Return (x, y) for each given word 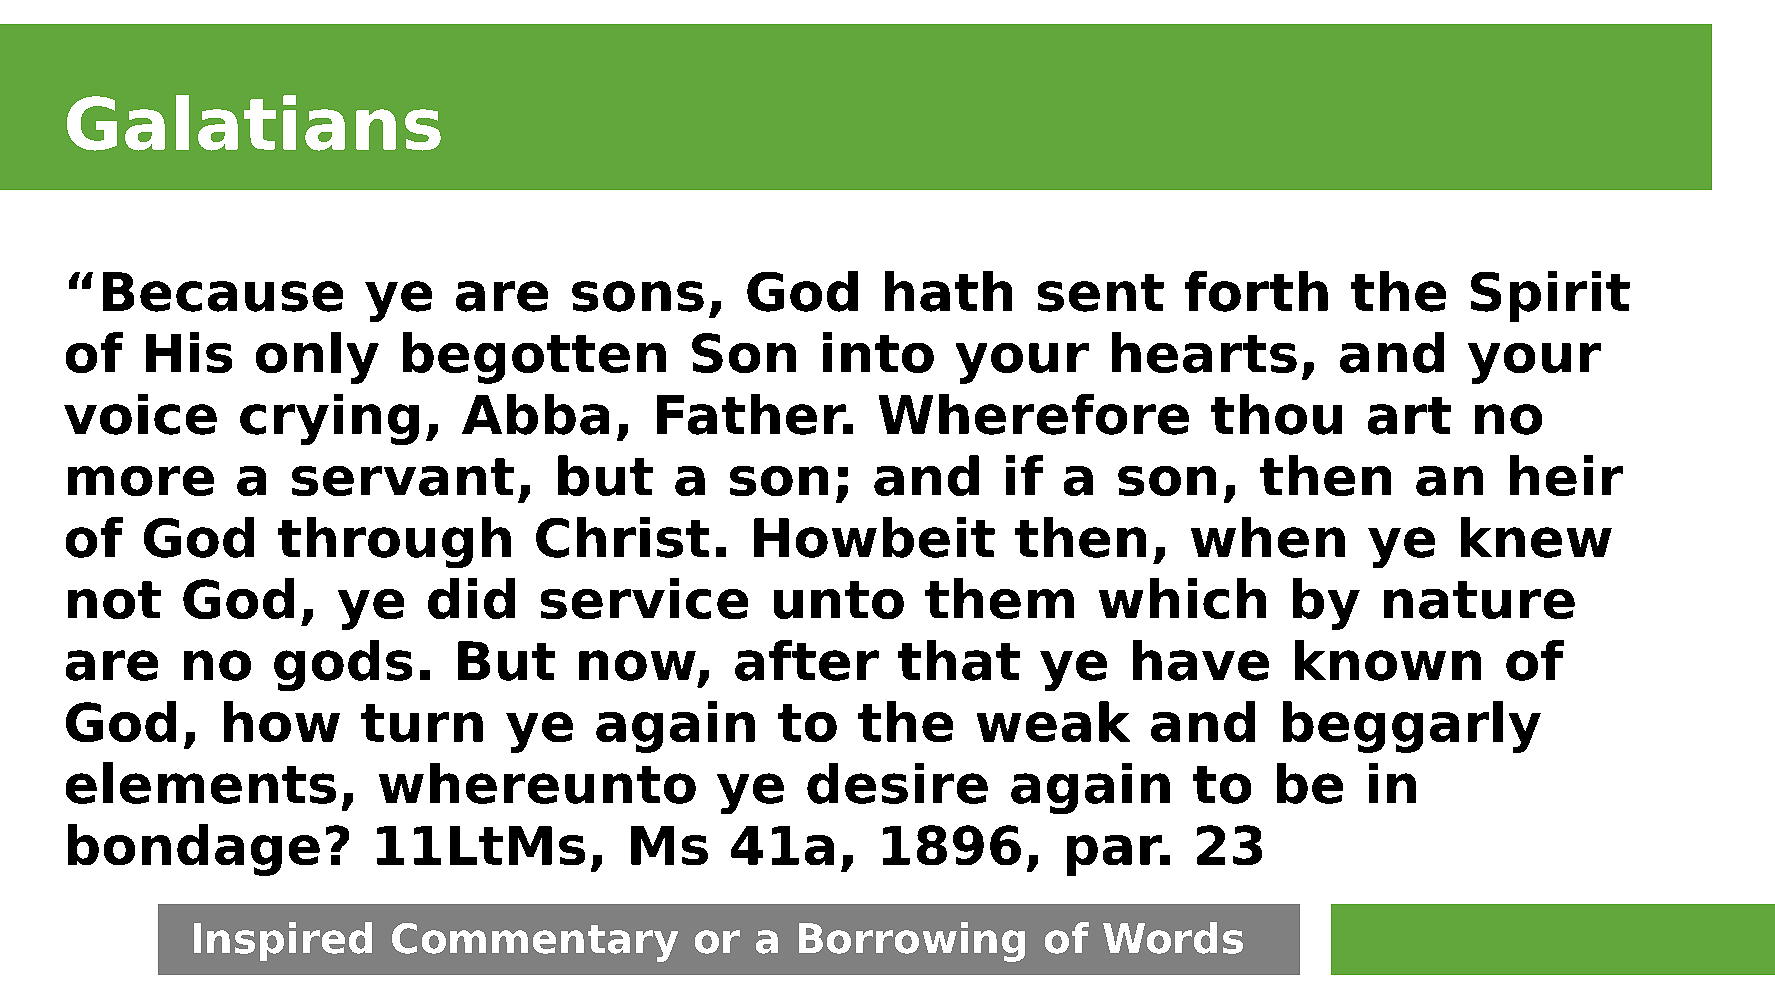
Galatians (254, 123)
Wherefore (1034, 414)
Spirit (1550, 296)
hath (948, 291)
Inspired (283, 941)
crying (329, 419)
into (878, 352)
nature (1479, 600)
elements (201, 783)
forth (1256, 291)
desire (897, 783)
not (114, 600)
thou (1276, 414)
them (999, 598)
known (1388, 660)
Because (223, 292)
